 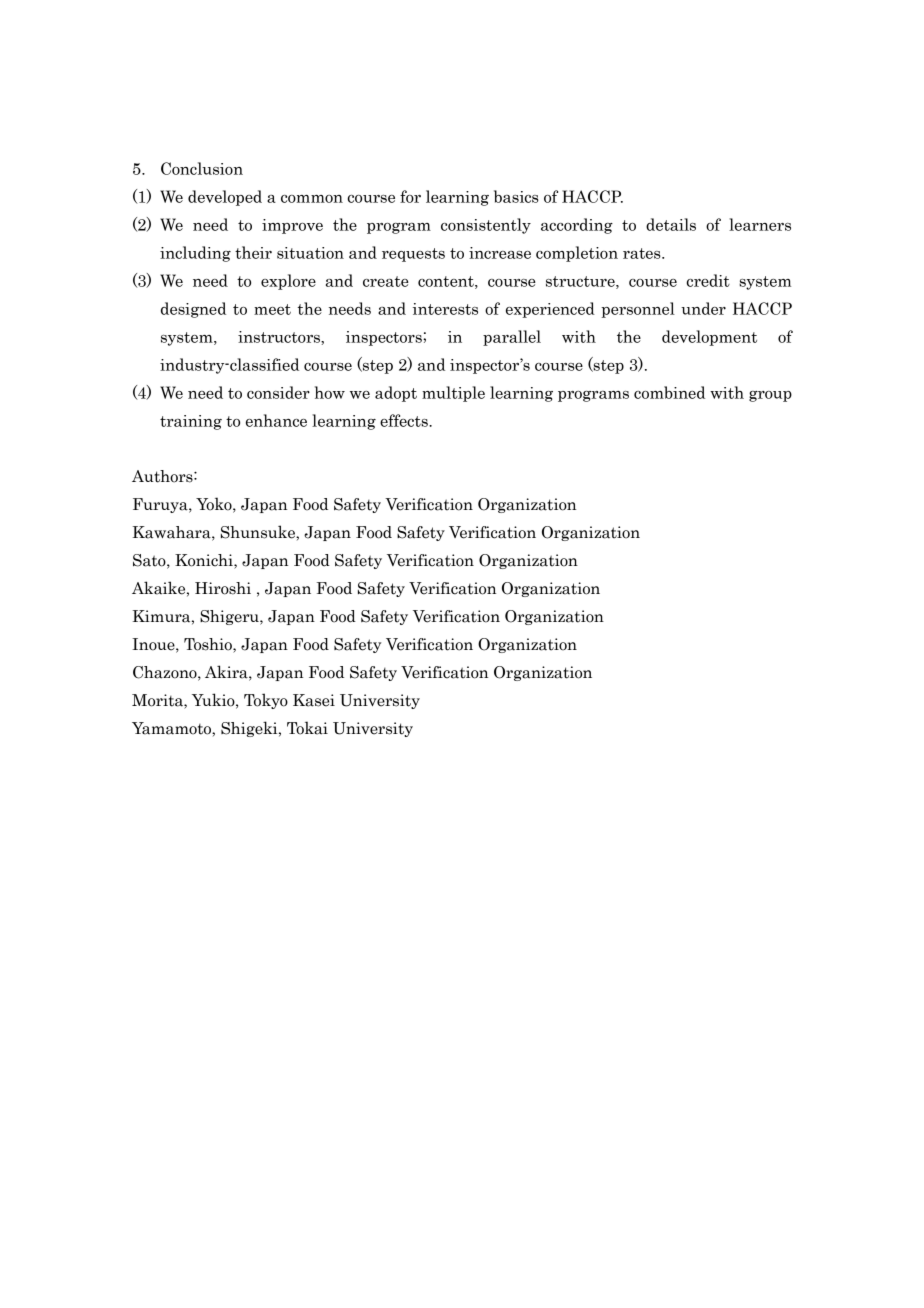 What do you see at coordinates (671, 224) in the screenshot?
I see `details` at bounding box center [671, 224].
